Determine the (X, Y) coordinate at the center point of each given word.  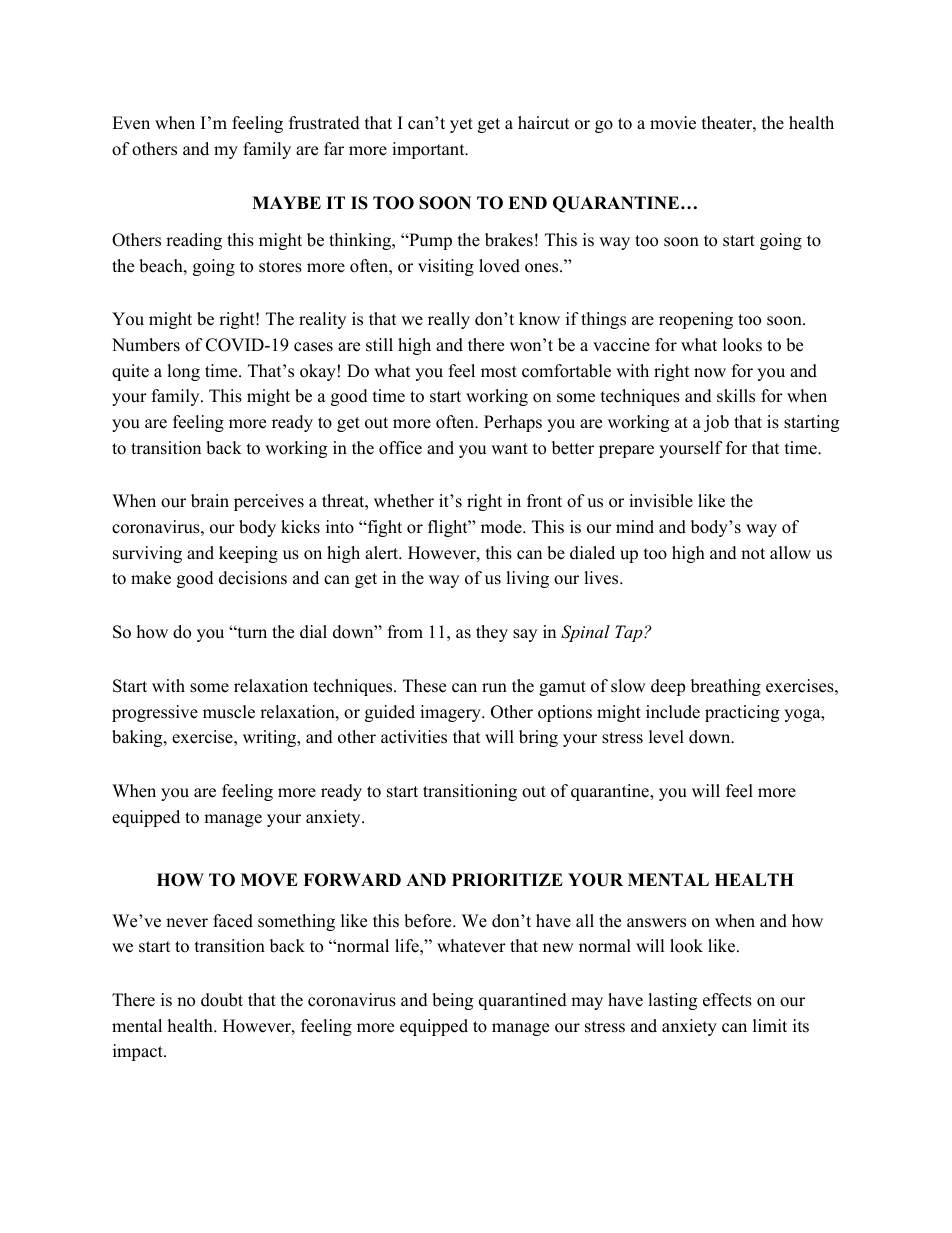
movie (673, 123)
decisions (253, 578)
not (753, 554)
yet (461, 125)
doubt (222, 1000)
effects (727, 1000)
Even (131, 123)
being (452, 1001)
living (527, 579)
